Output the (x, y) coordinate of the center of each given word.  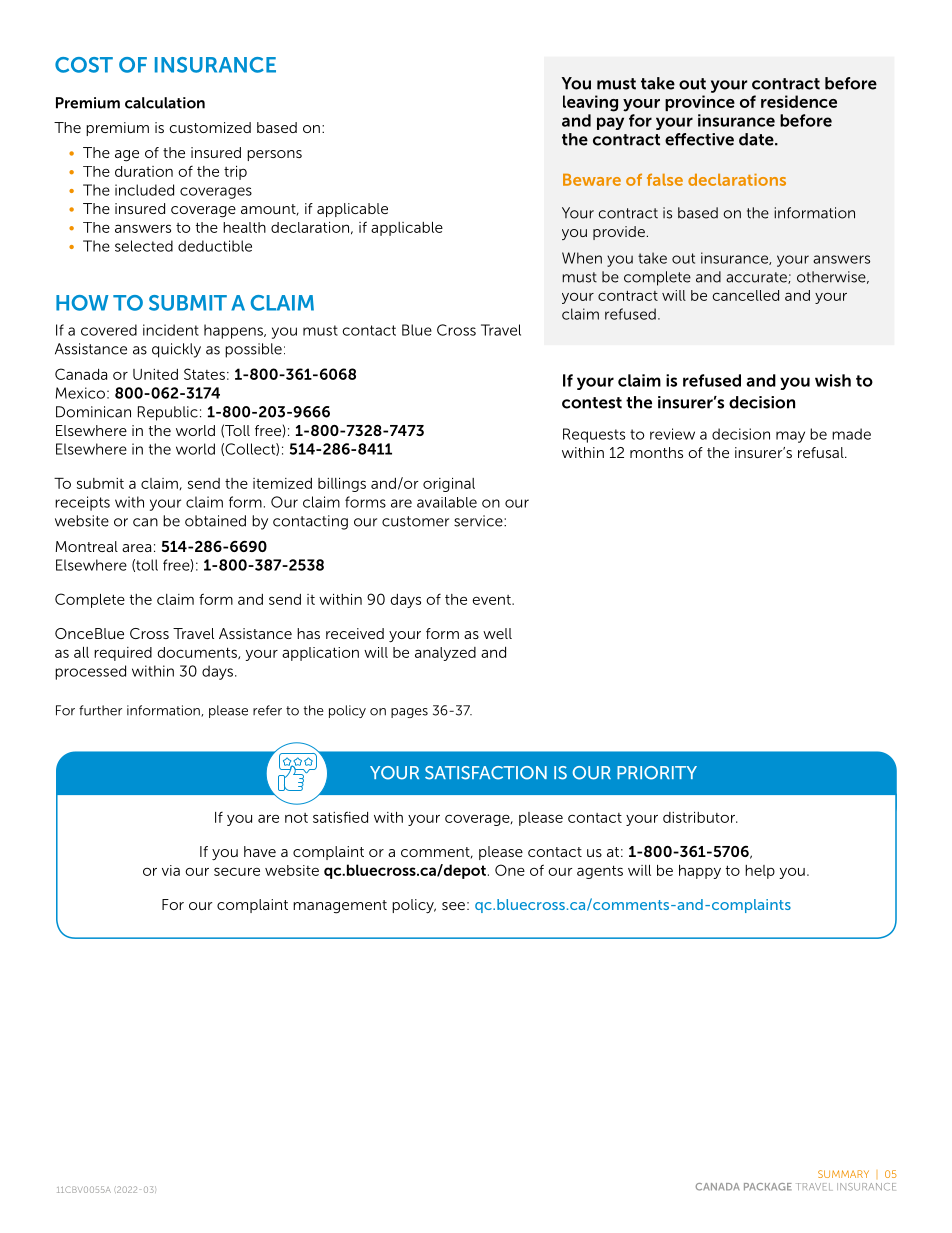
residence (799, 101)
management (340, 907)
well (497, 633)
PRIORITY (657, 773)
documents (198, 653)
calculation (165, 103)
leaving (590, 103)
